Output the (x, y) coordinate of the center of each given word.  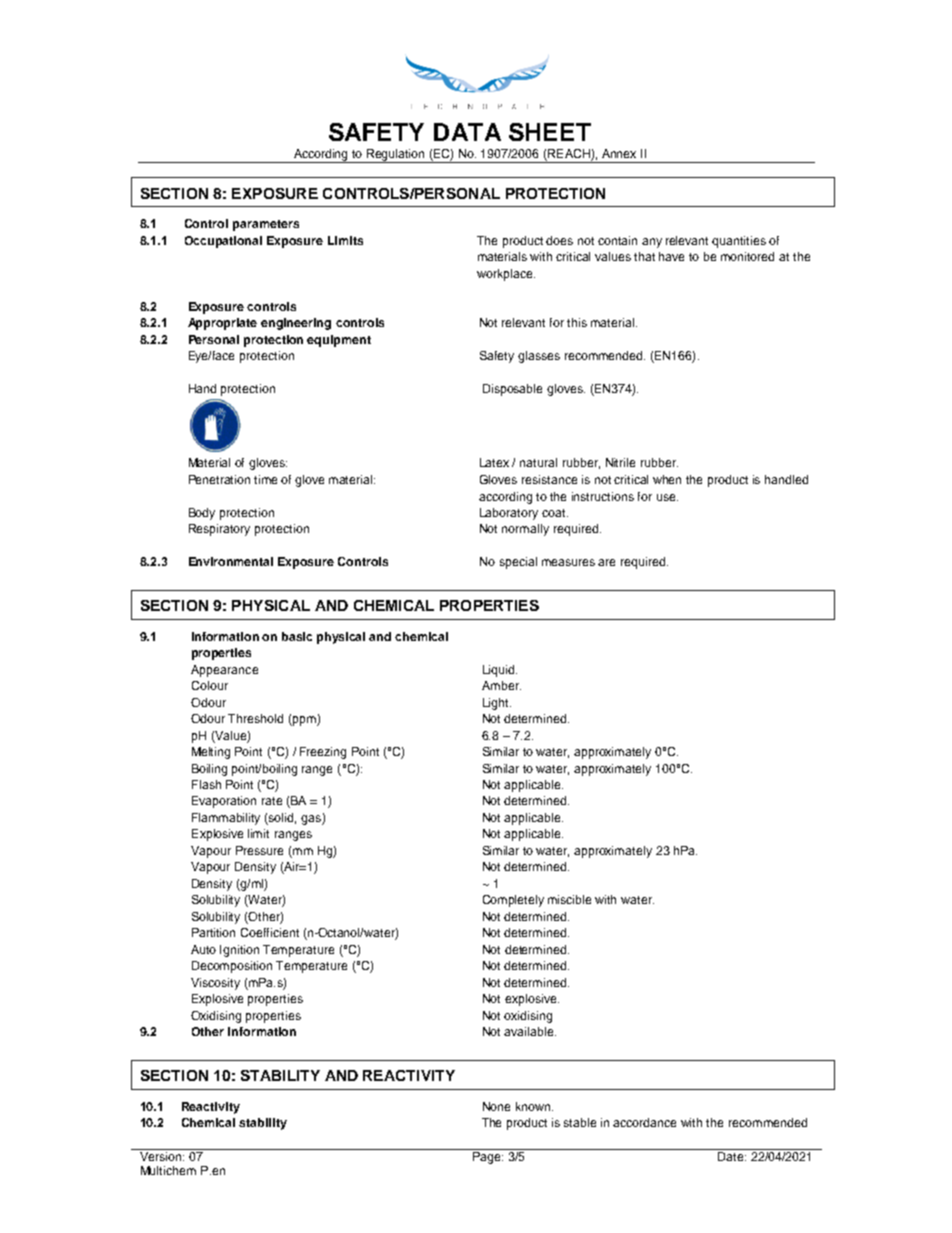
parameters (266, 225)
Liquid (500, 671)
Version (162, 1156)
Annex (619, 153)
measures (568, 562)
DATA (467, 132)
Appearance (224, 671)
